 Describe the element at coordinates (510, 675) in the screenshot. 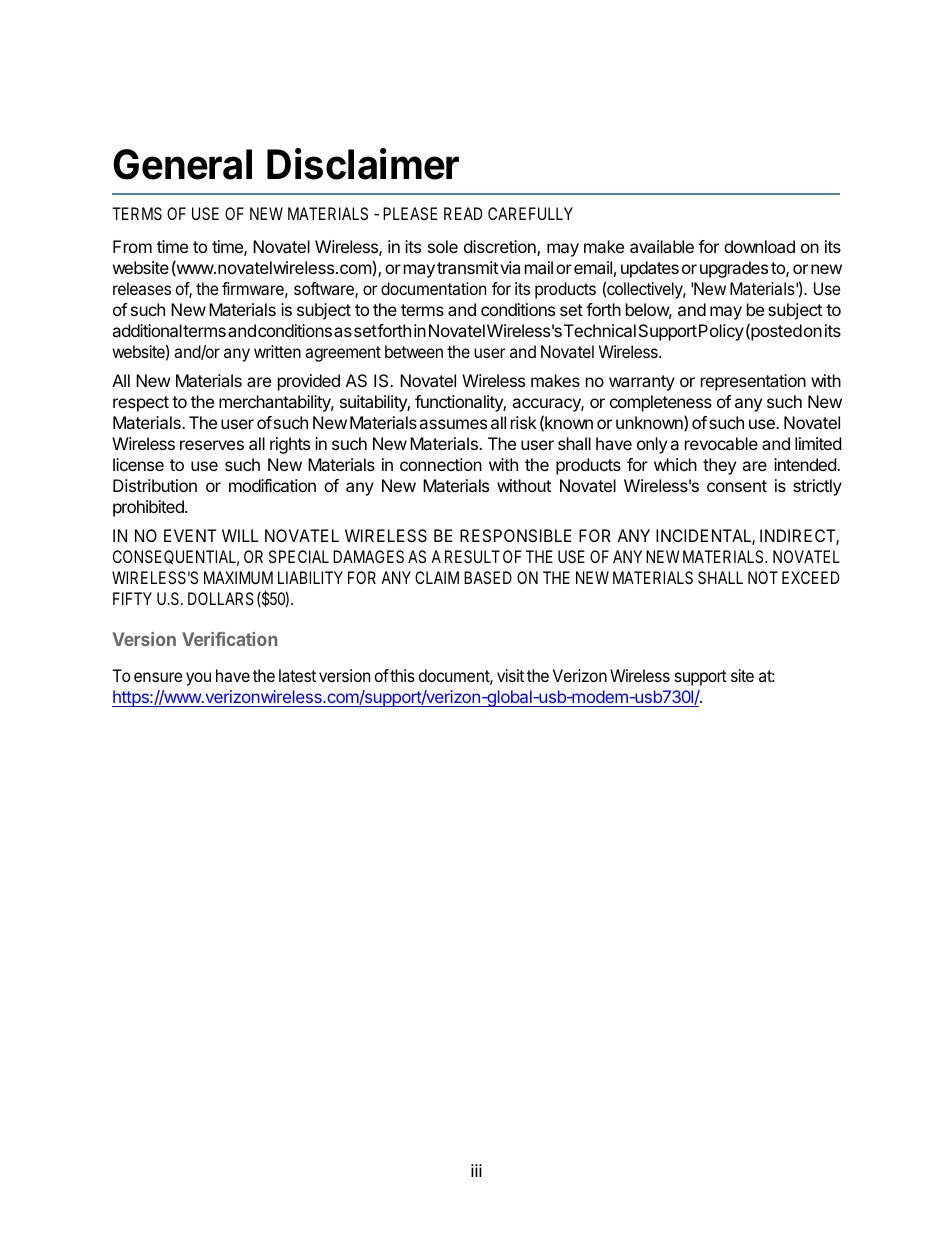

I see `visit` at that location.
